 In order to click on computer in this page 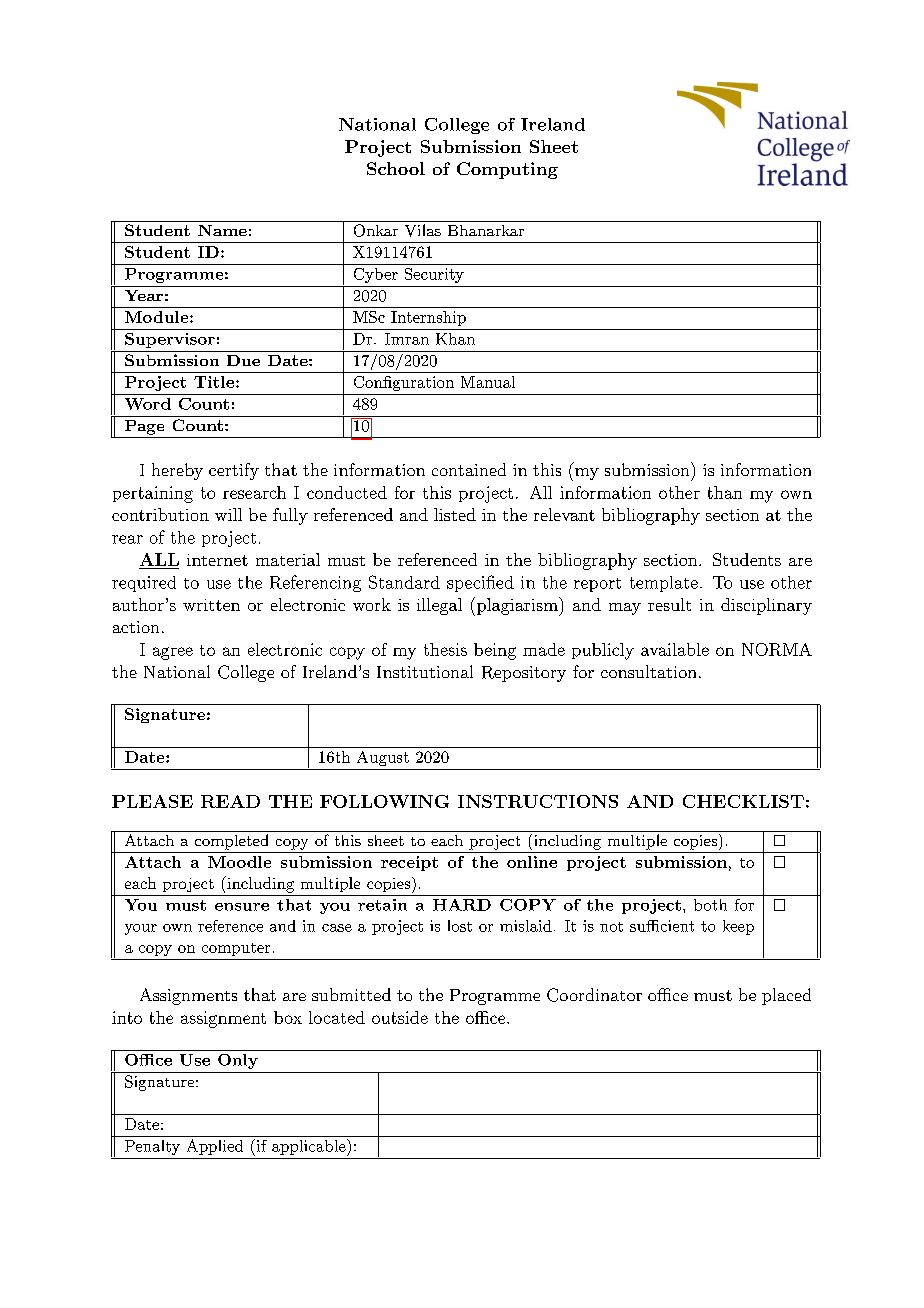, I will do `click(236, 949)`.
